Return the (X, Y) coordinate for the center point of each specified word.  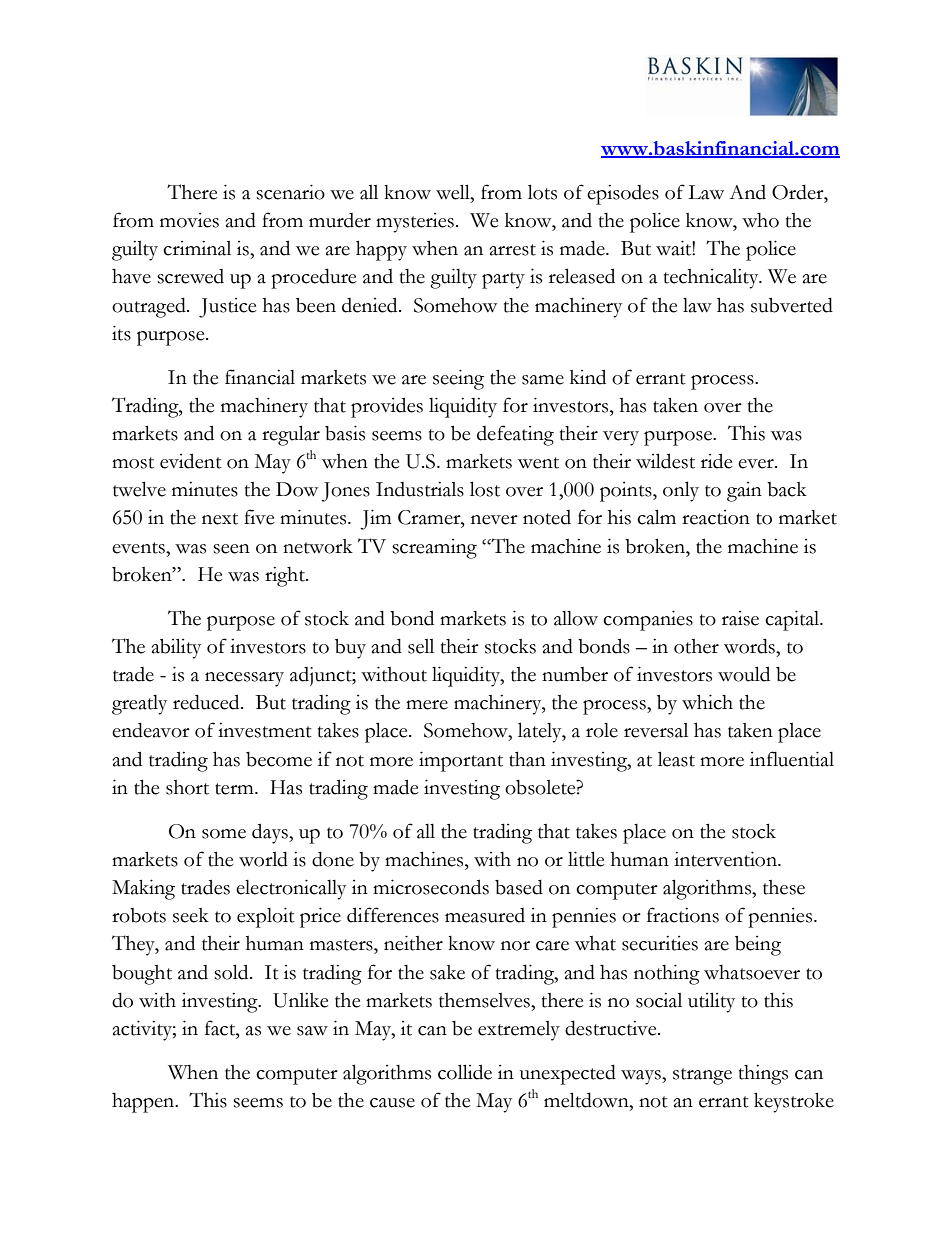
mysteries (415, 223)
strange (702, 1076)
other (696, 646)
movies (189, 220)
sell (421, 646)
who (760, 220)
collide (465, 1072)
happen (144, 1103)
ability (176, 648)
